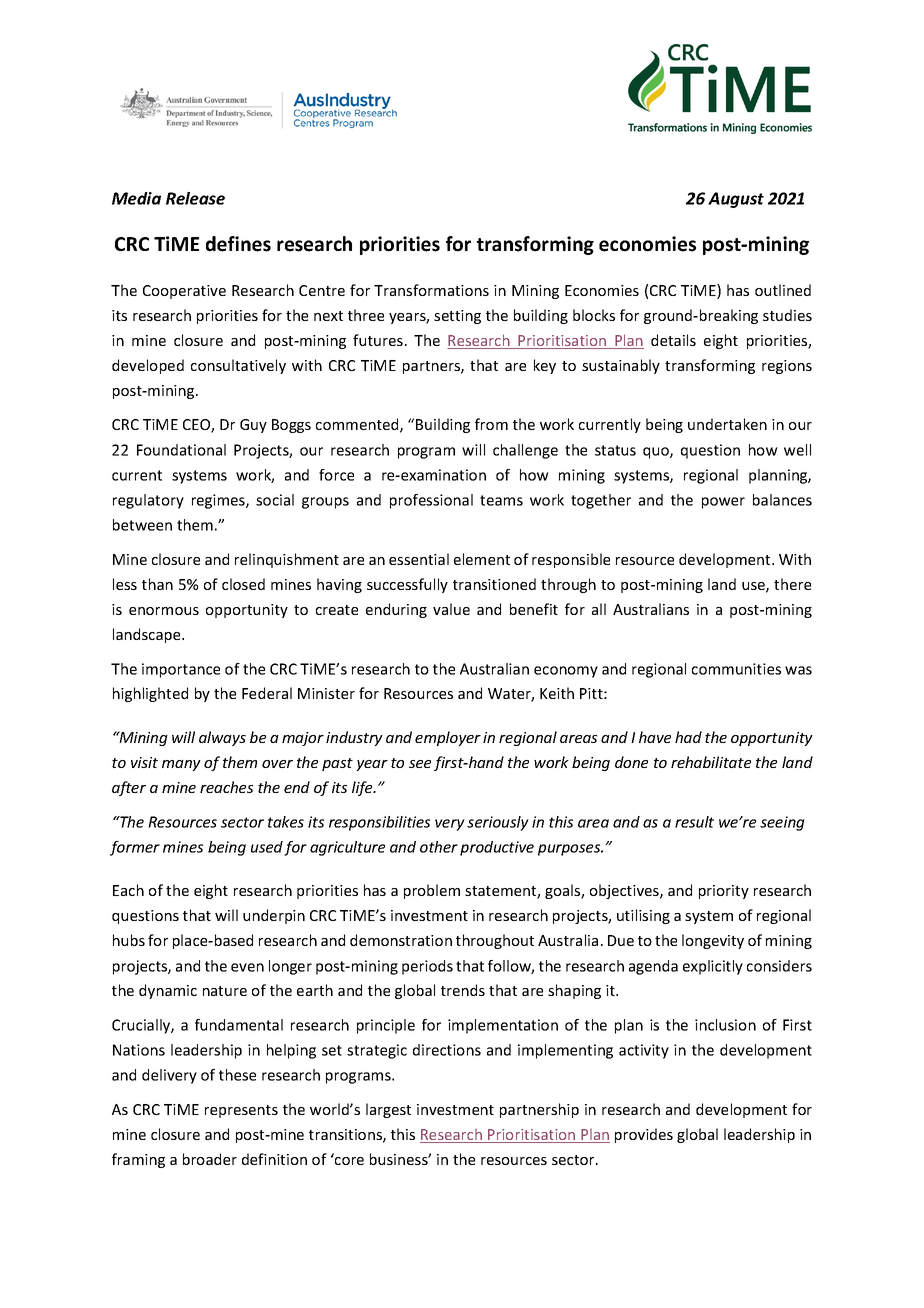 This screenshot has width=924, height=1308. What do you see at coordinates (736, 669) in the screenshot?
I see `communities` at bounding box center [736, 669].
